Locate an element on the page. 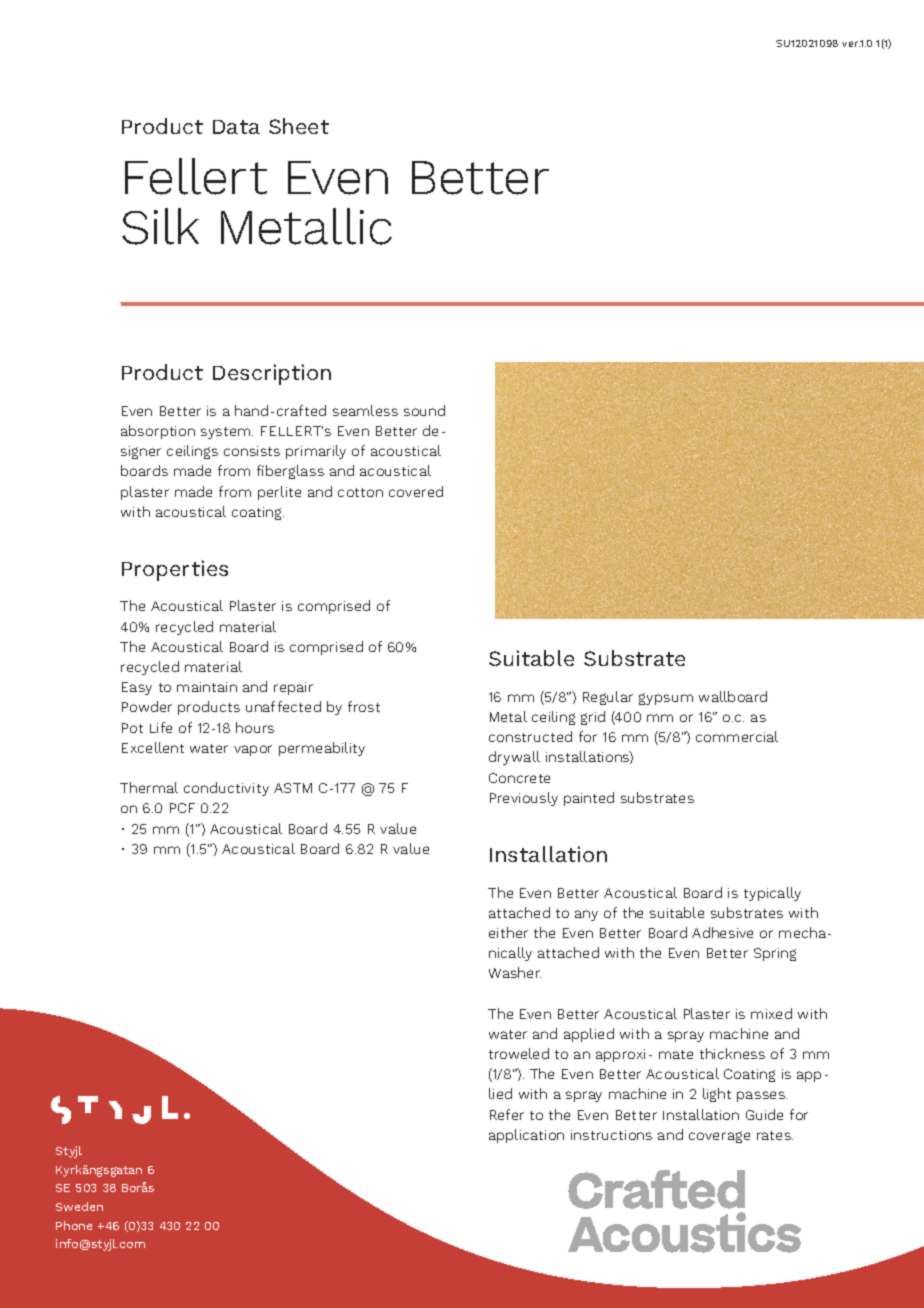  typically is located at coordinates (772, 894).
